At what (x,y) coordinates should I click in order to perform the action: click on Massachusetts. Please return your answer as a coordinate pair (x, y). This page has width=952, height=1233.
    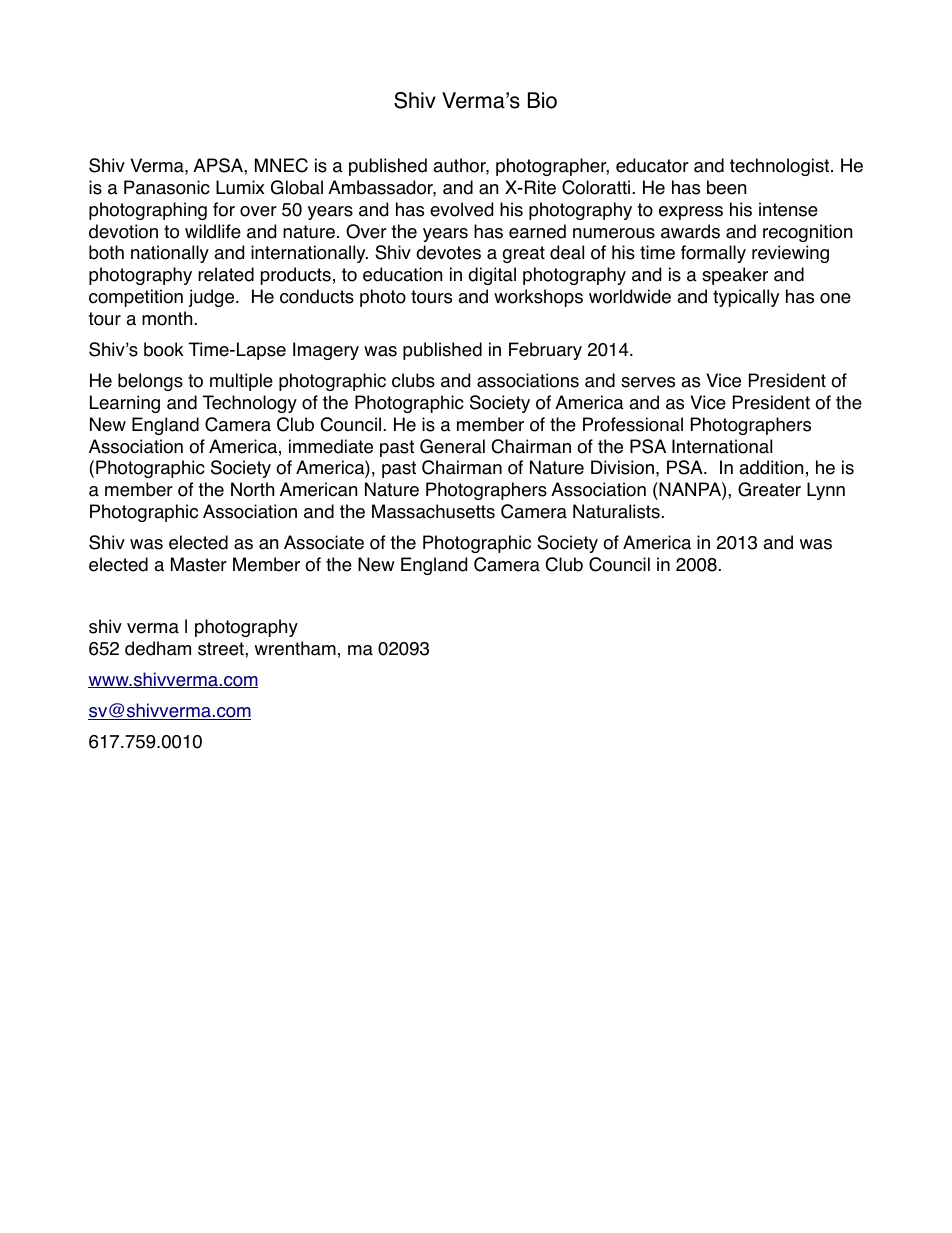
    Looking at the image, I should click on (433, 511).
